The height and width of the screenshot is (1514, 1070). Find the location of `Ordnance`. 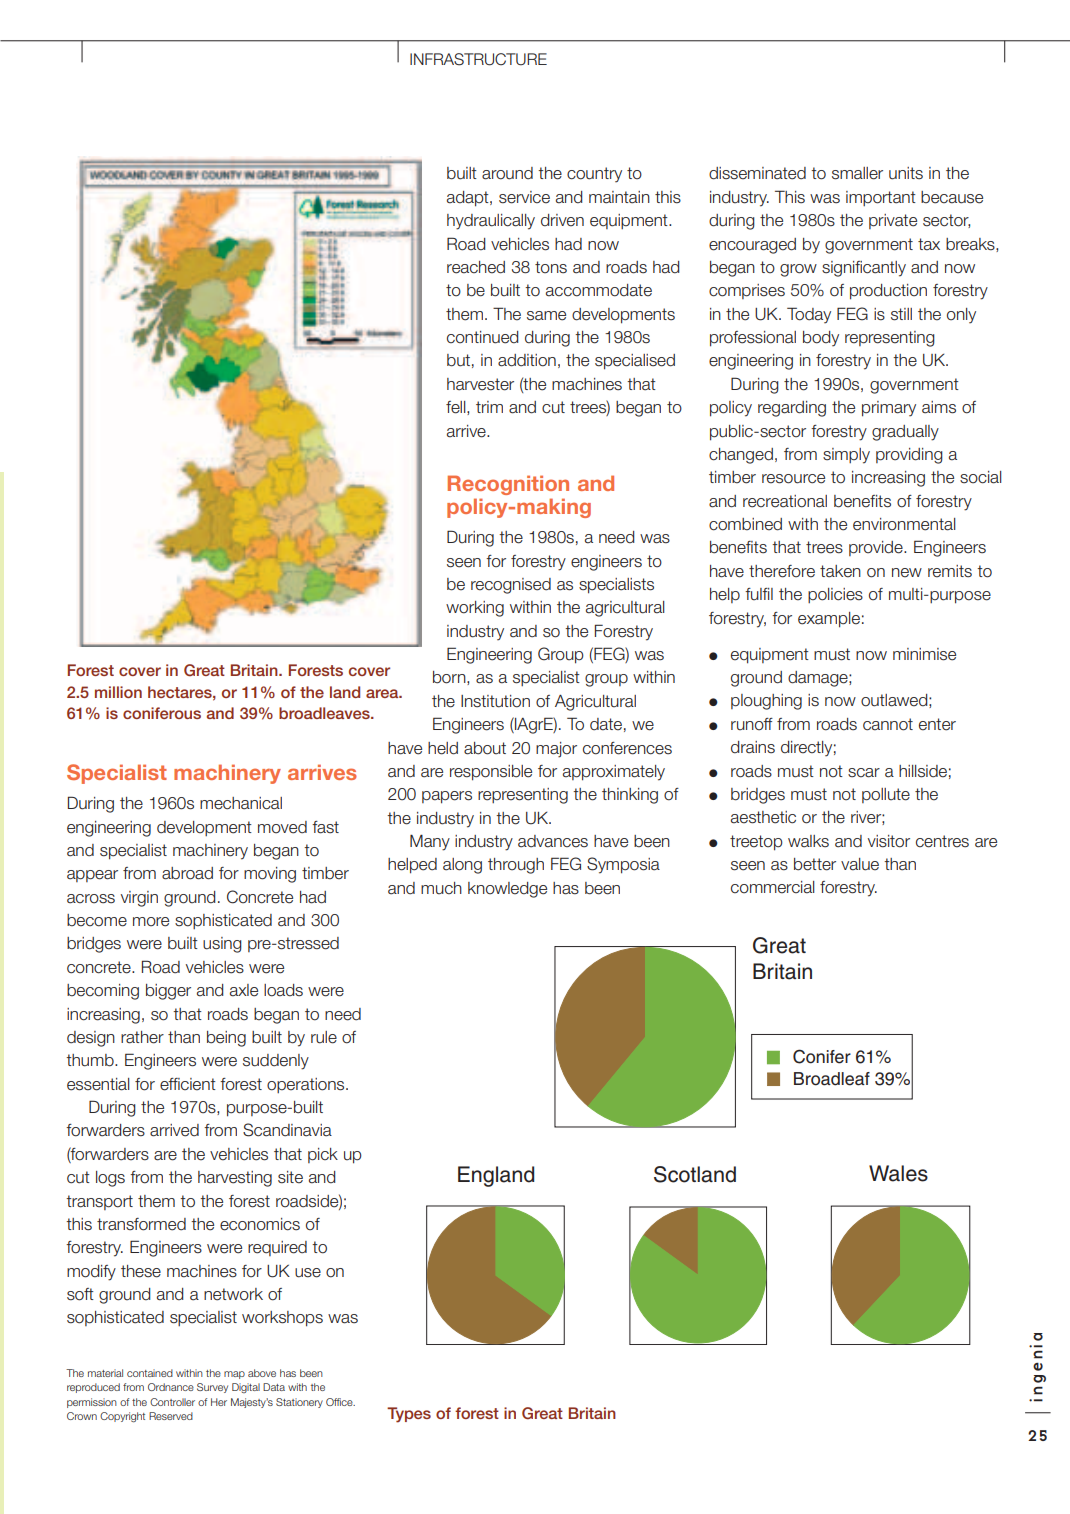

Ordnance is located at coordinates (171, 1387).
